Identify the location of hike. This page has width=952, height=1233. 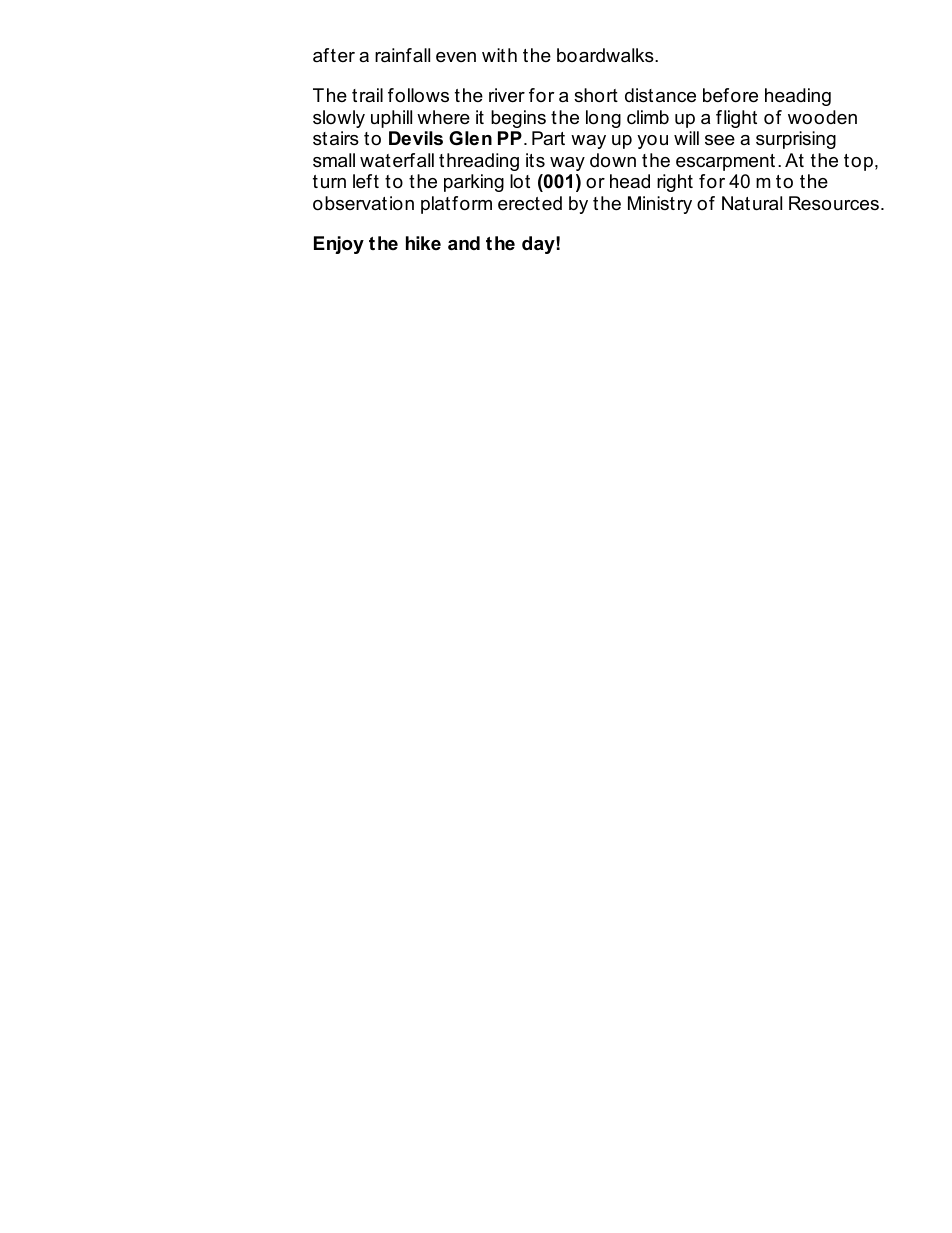
(423, 243).
